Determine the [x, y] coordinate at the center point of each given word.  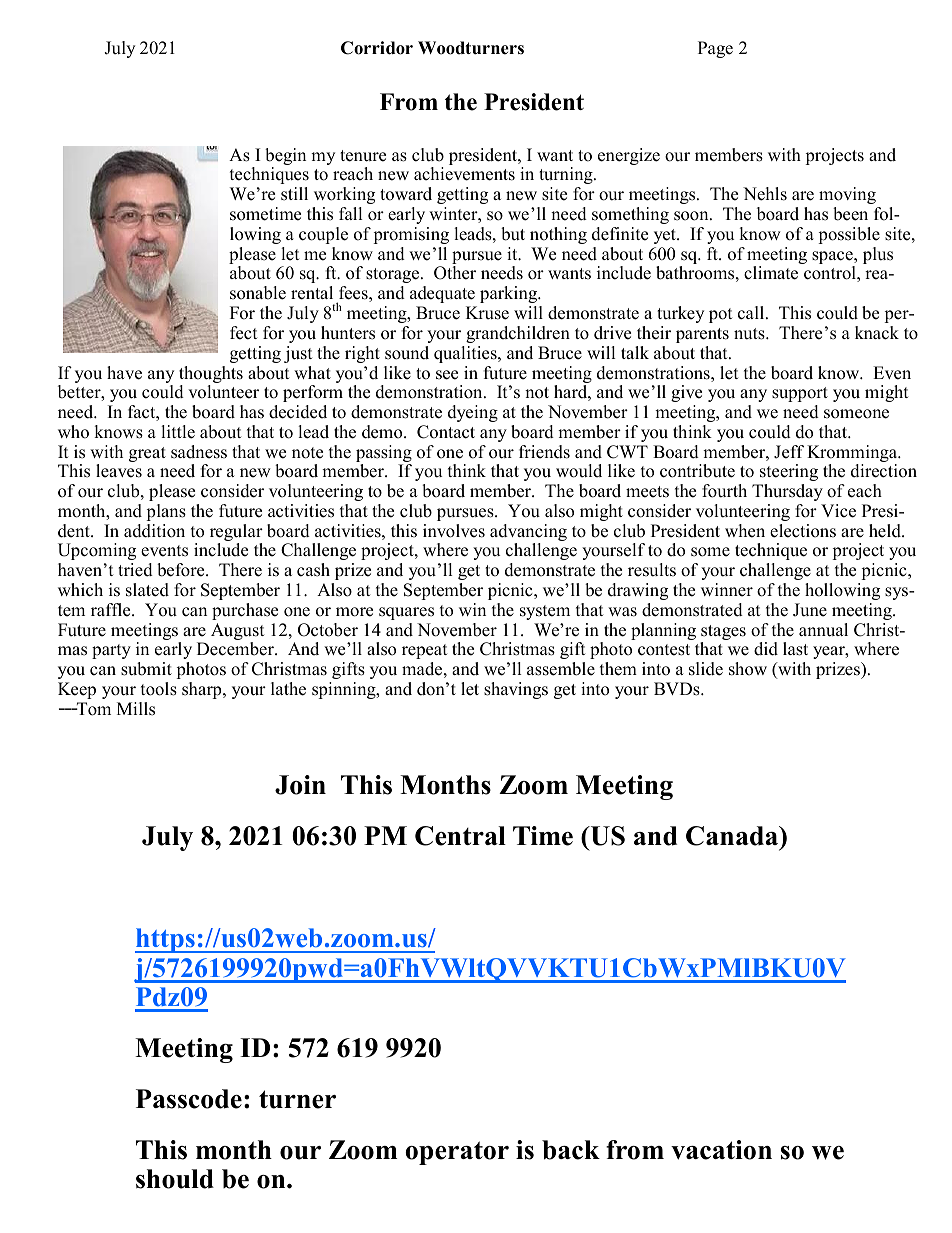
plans [166, 512]
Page [715, 49]
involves [454, 531]
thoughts [211, 376]
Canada [733, 836]
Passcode [189, 1099]
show [748, 669]
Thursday [787, 492]
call [752, 313]
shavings [516, 690]
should [175, 1179]
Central [460, 836]
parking [510, 294]
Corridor [377, 48]
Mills [136, 709]
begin [285, 158]
